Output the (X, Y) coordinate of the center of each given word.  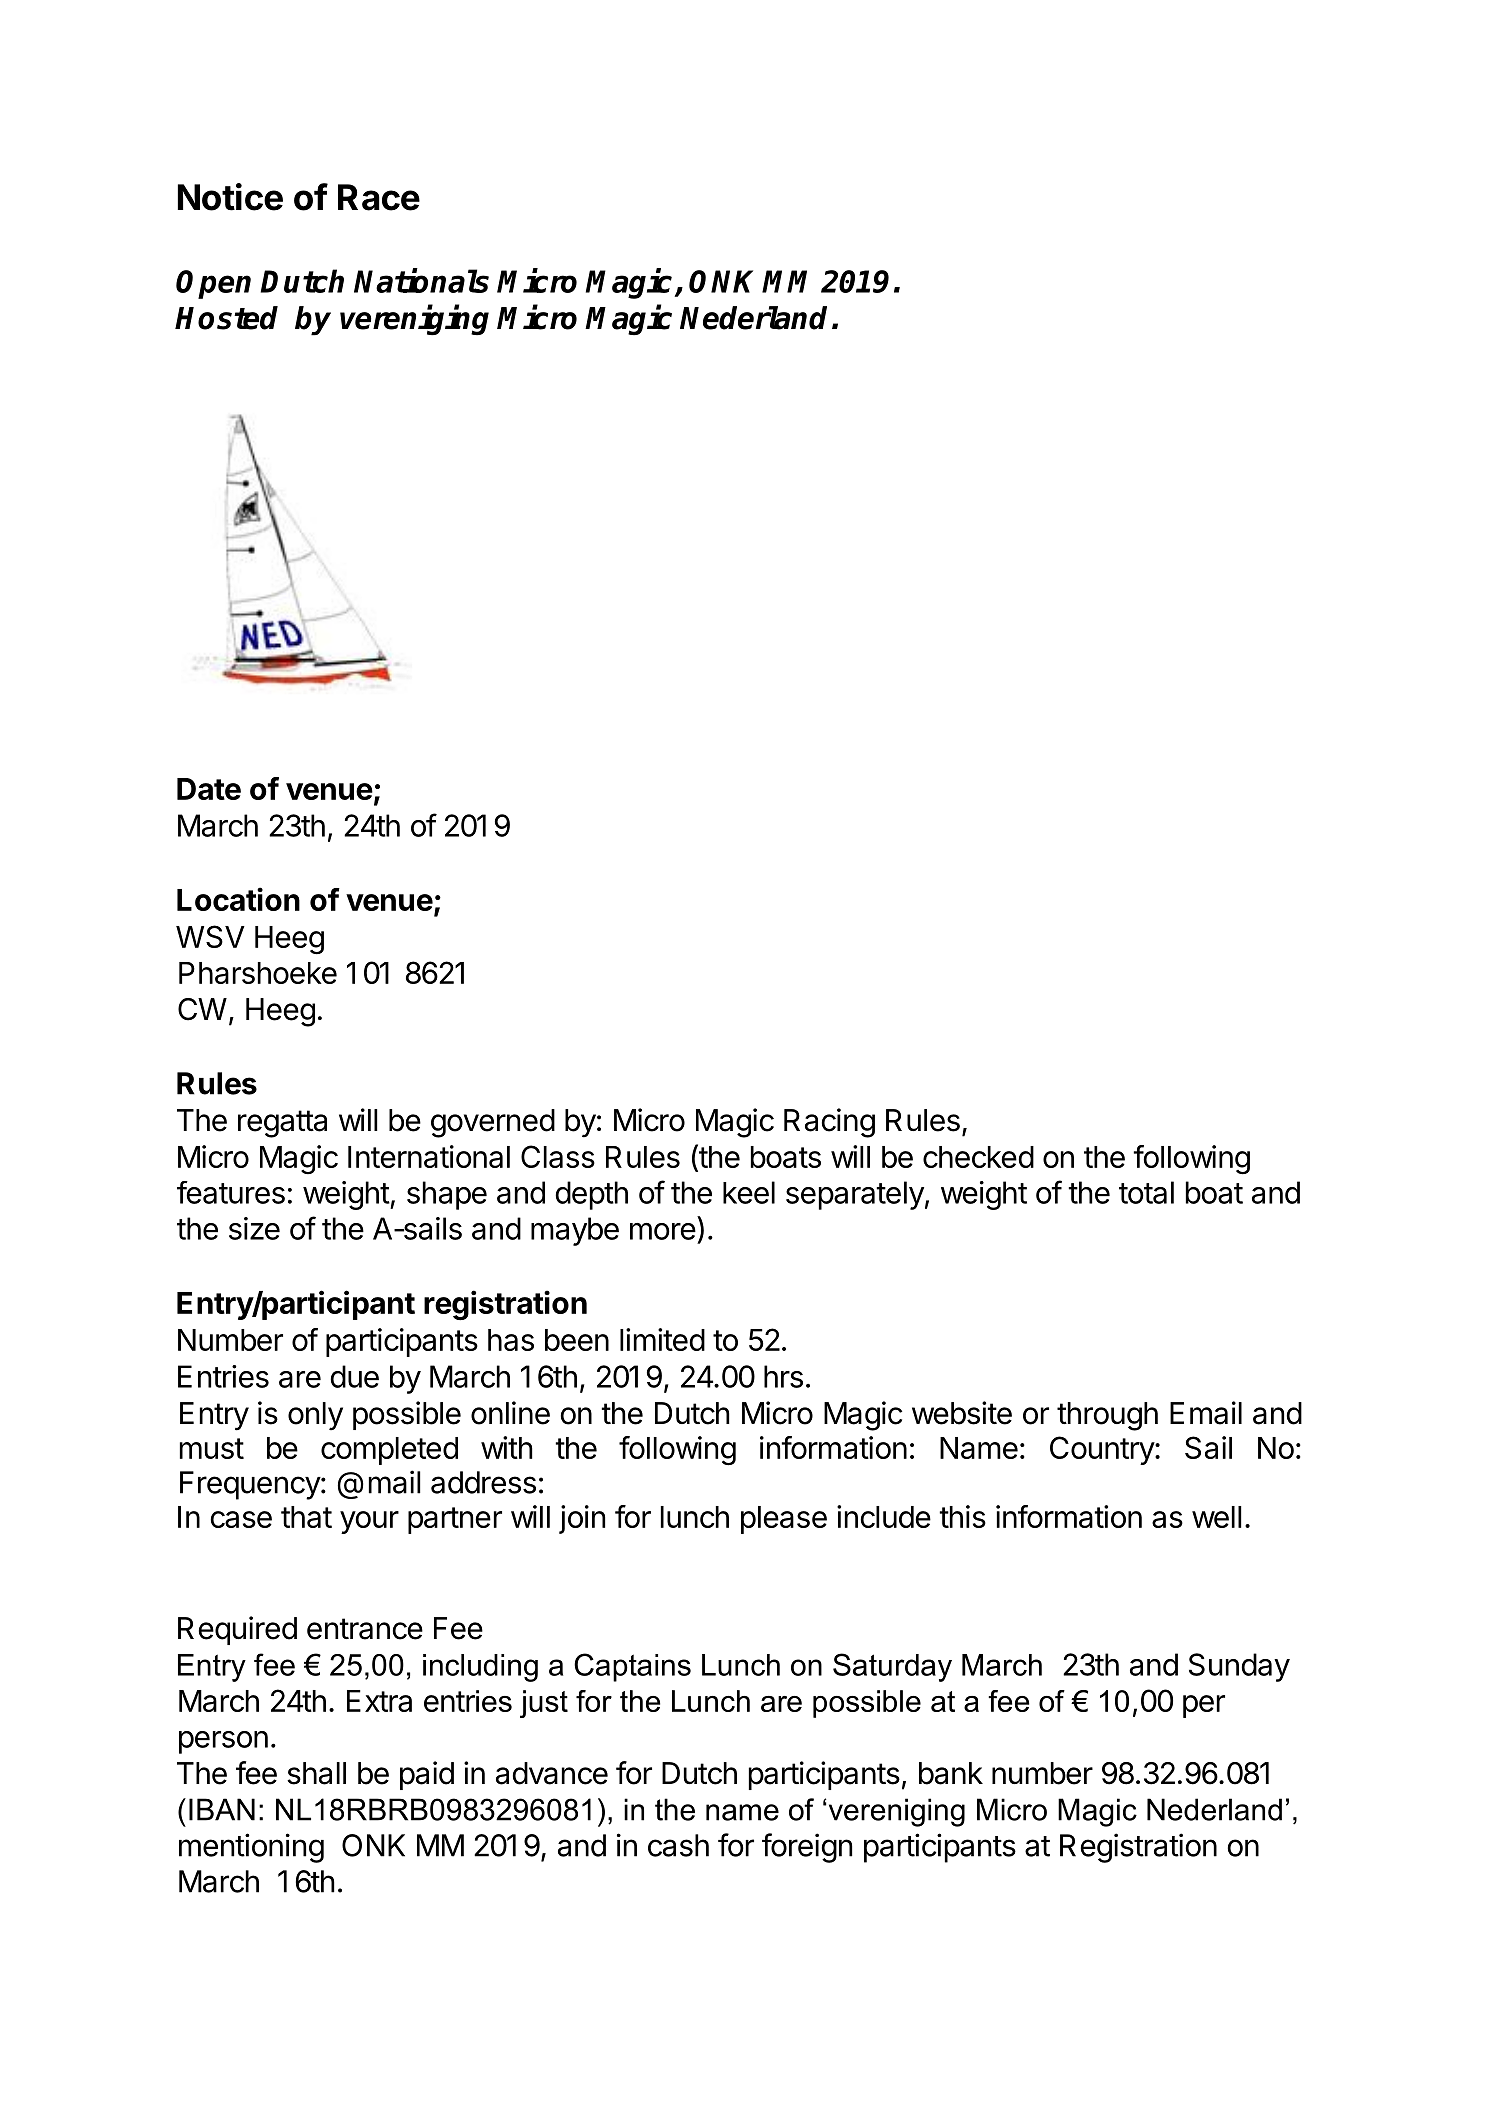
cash (678, 1845)
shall (316, 1773)
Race (379, 197)
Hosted (226, 318)
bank (951, 1773)
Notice (230, 197)
